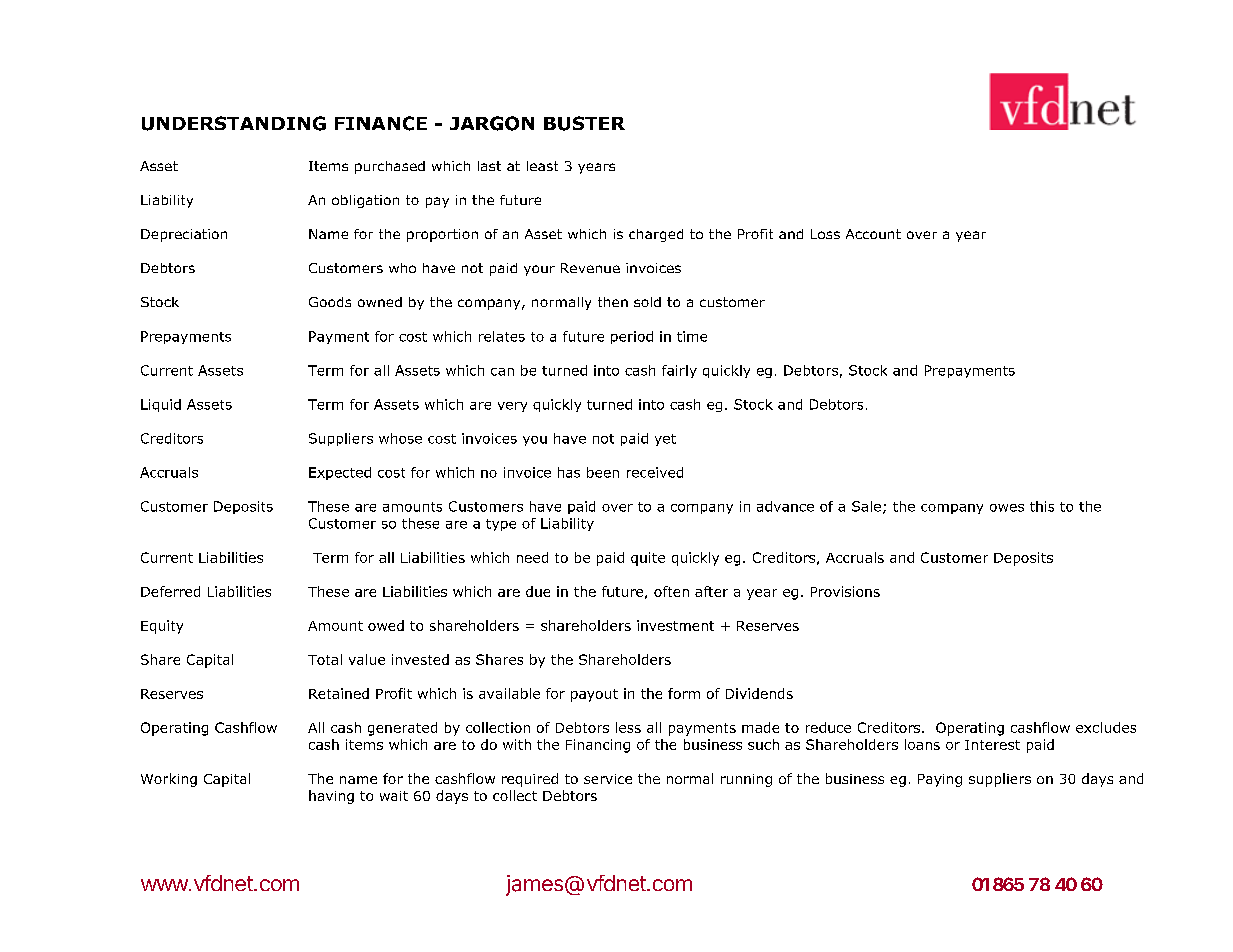 The width and height of the document is (1233, 952). I want to click on owed, so click(386, 625).
